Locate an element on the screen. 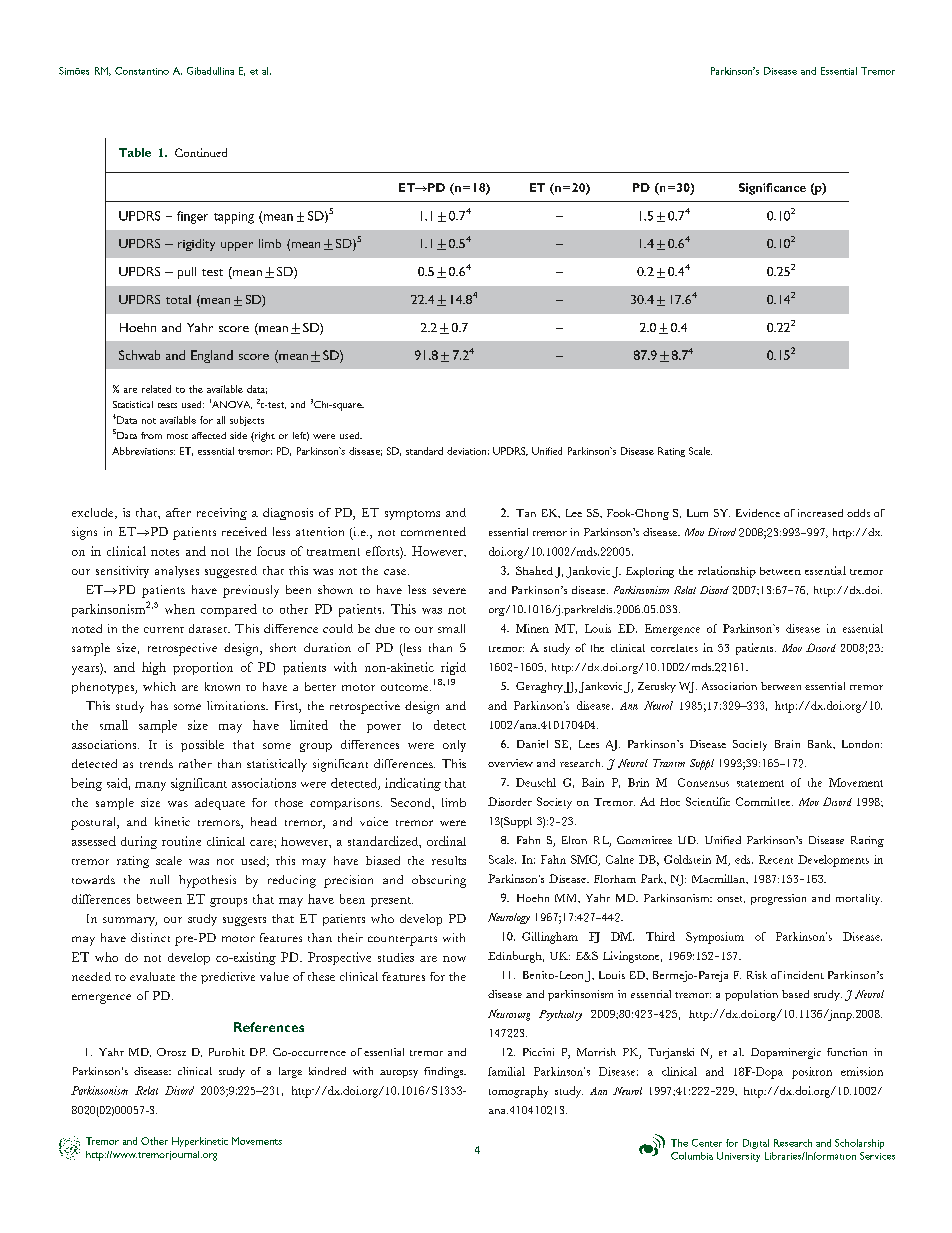  results is located at coordinates (449, 860).
